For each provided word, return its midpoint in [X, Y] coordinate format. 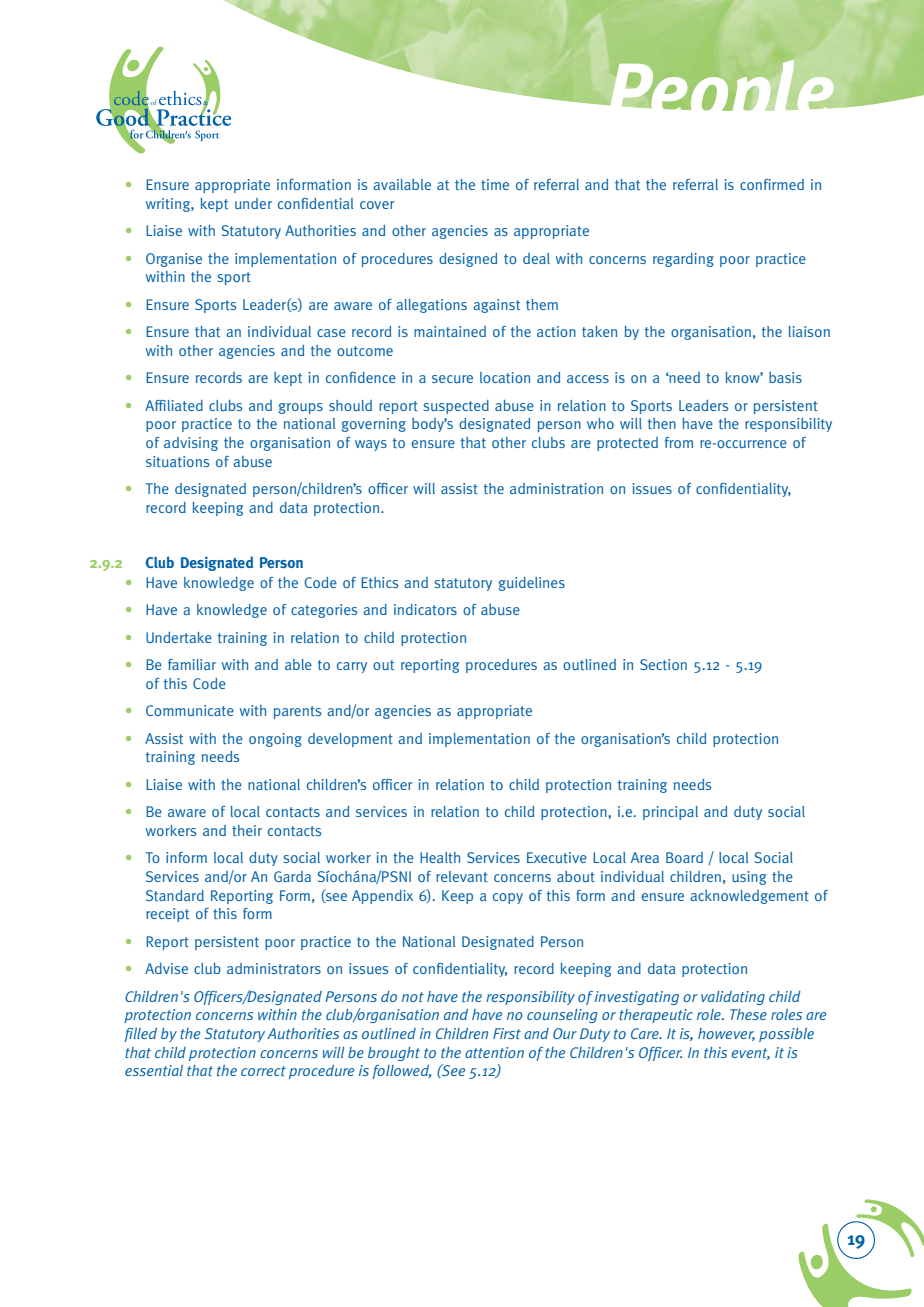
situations [177, 461]
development [350, 740]
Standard [175, 895]
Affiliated [174, 405]
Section [663, 664]
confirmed [772, 184]
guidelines [532, 584]
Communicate [190, 710]
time [495, 184]
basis [785, 377]
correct [263, 1071]
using [749, 878]
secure [452, 379]
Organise [174, 260]
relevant [462, 876]
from [679, 442]
